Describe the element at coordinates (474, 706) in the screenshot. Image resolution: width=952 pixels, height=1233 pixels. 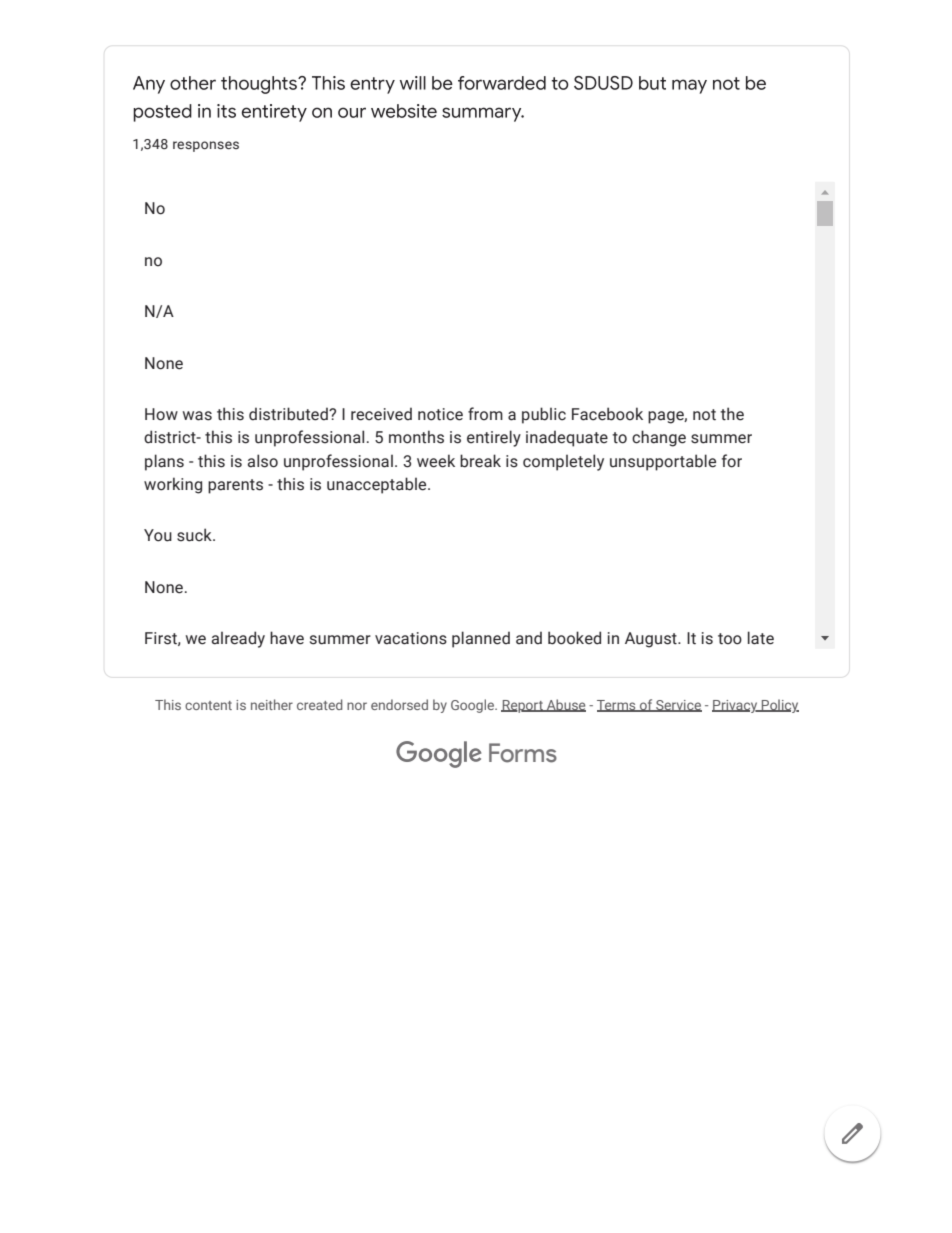
I see `Google` at that location.
